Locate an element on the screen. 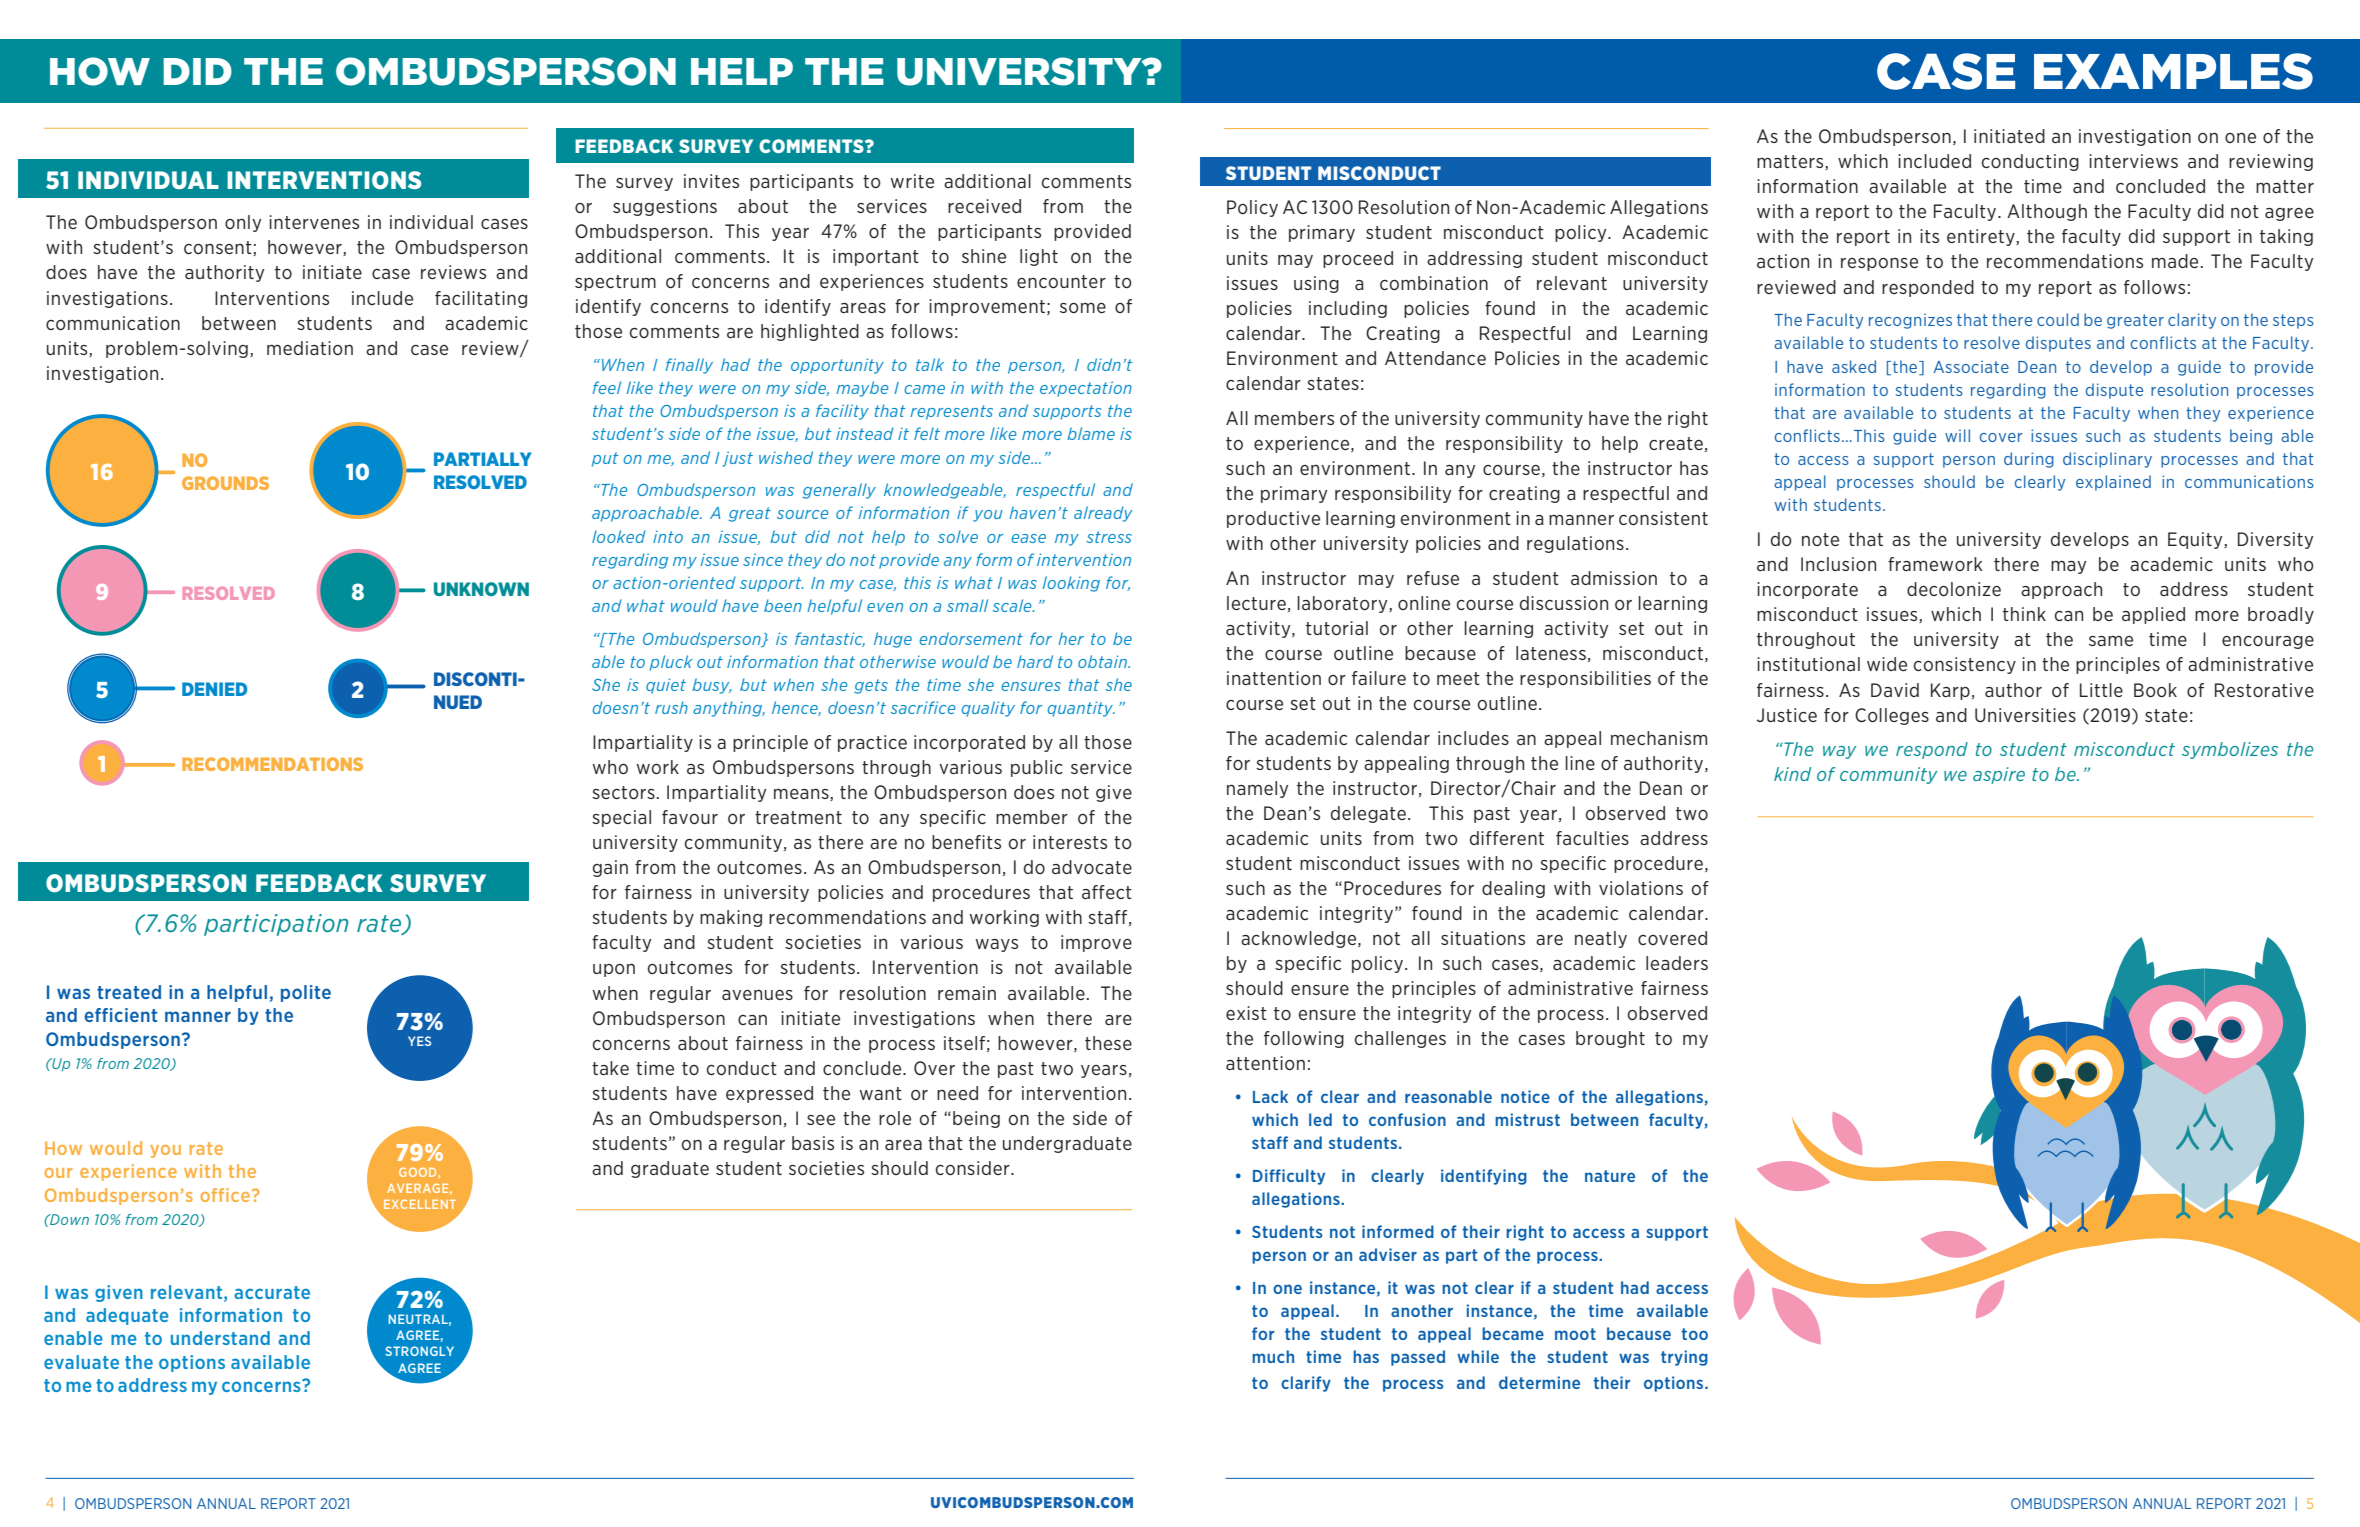 This screenshot has width=2360, height=1527. GROUNDS is located at coordinates (225, 483).
